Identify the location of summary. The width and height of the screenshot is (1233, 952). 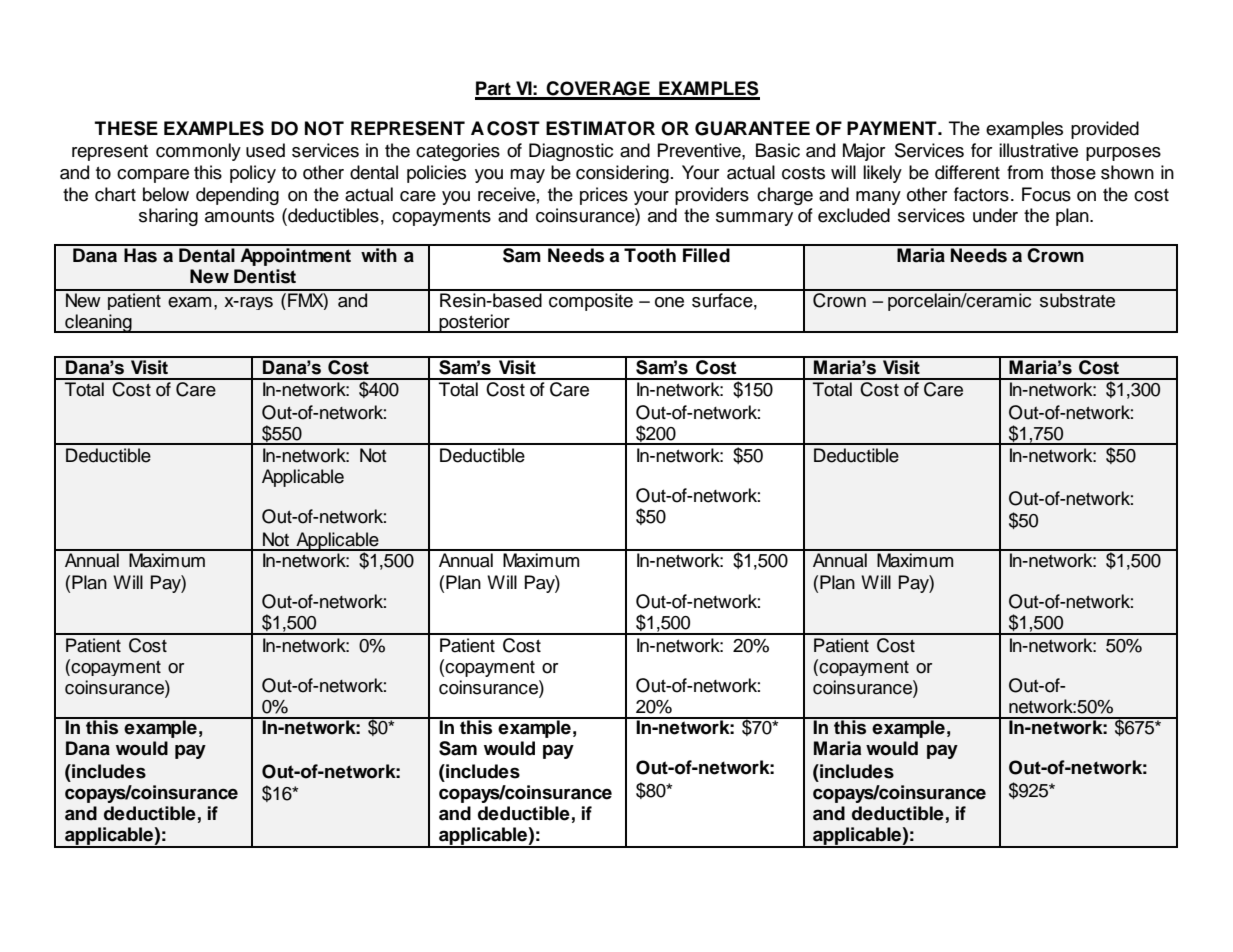
(754, 219).
